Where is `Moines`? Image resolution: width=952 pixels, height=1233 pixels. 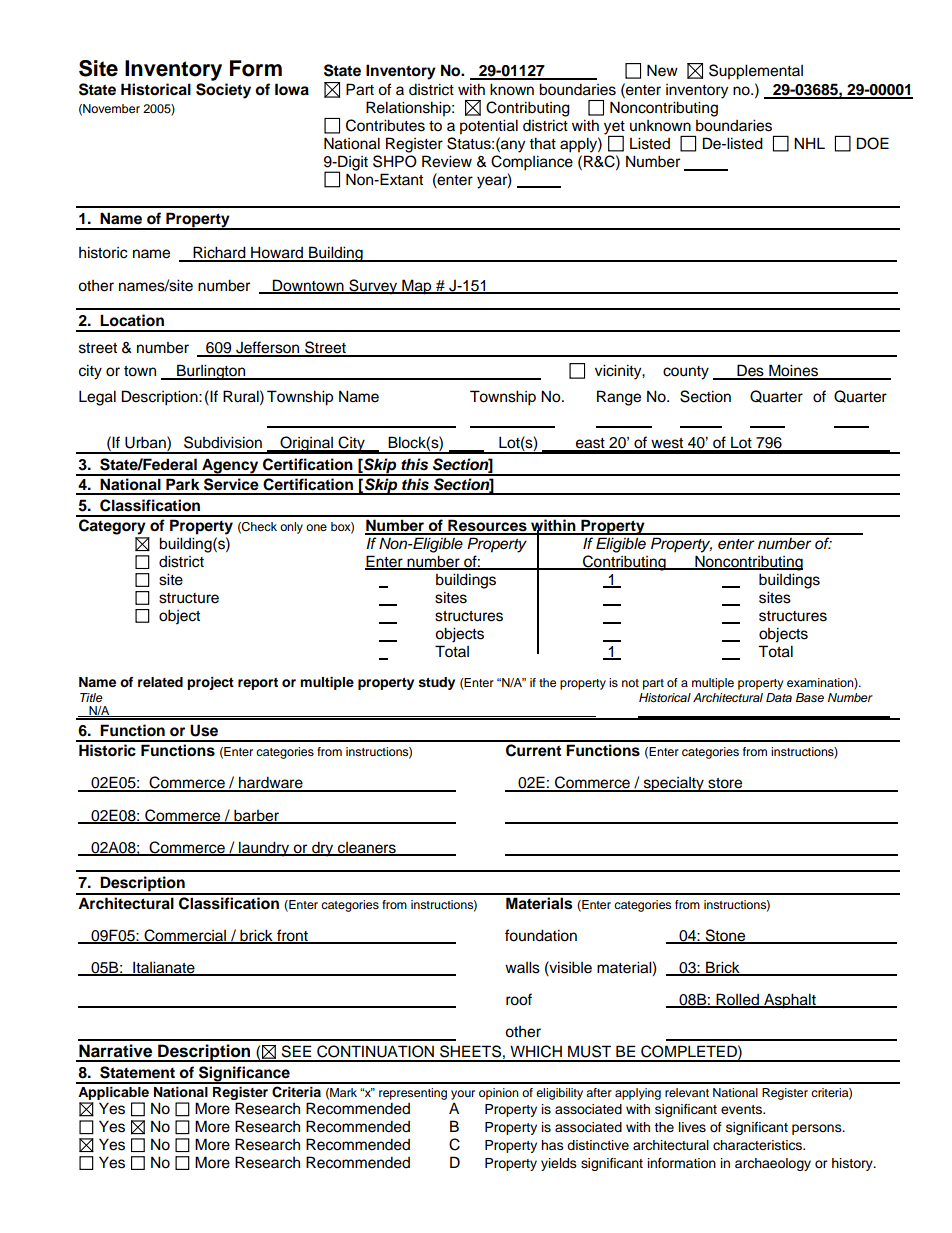
Moines is located at coordinates (793, 371).
